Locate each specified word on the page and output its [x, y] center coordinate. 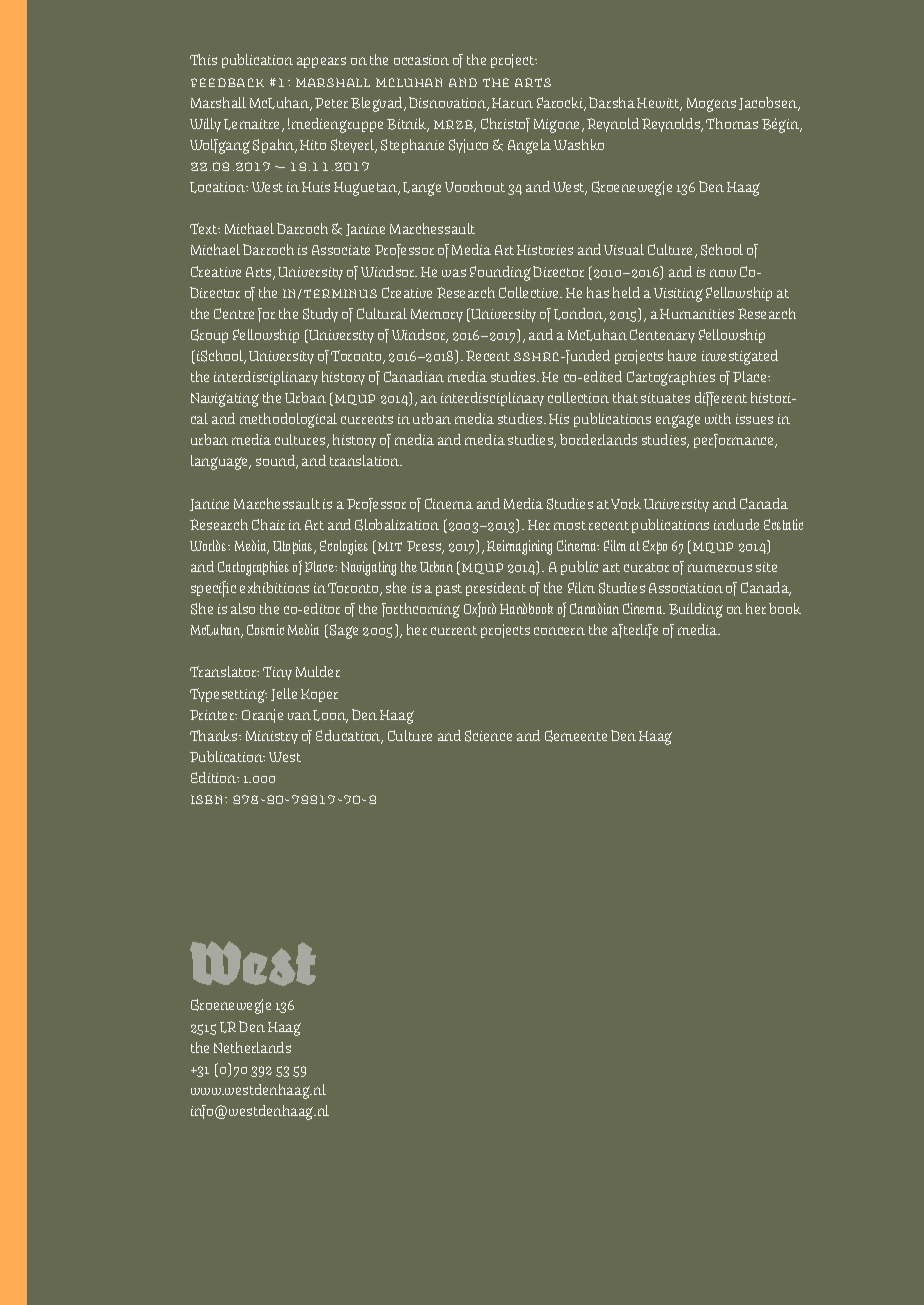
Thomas [732, 123]
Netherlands [252, 1047]
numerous [720, 568]
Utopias [294, 547]
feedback [227, 82]
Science [488, 736]
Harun [512, 103]
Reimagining [519, 547]
